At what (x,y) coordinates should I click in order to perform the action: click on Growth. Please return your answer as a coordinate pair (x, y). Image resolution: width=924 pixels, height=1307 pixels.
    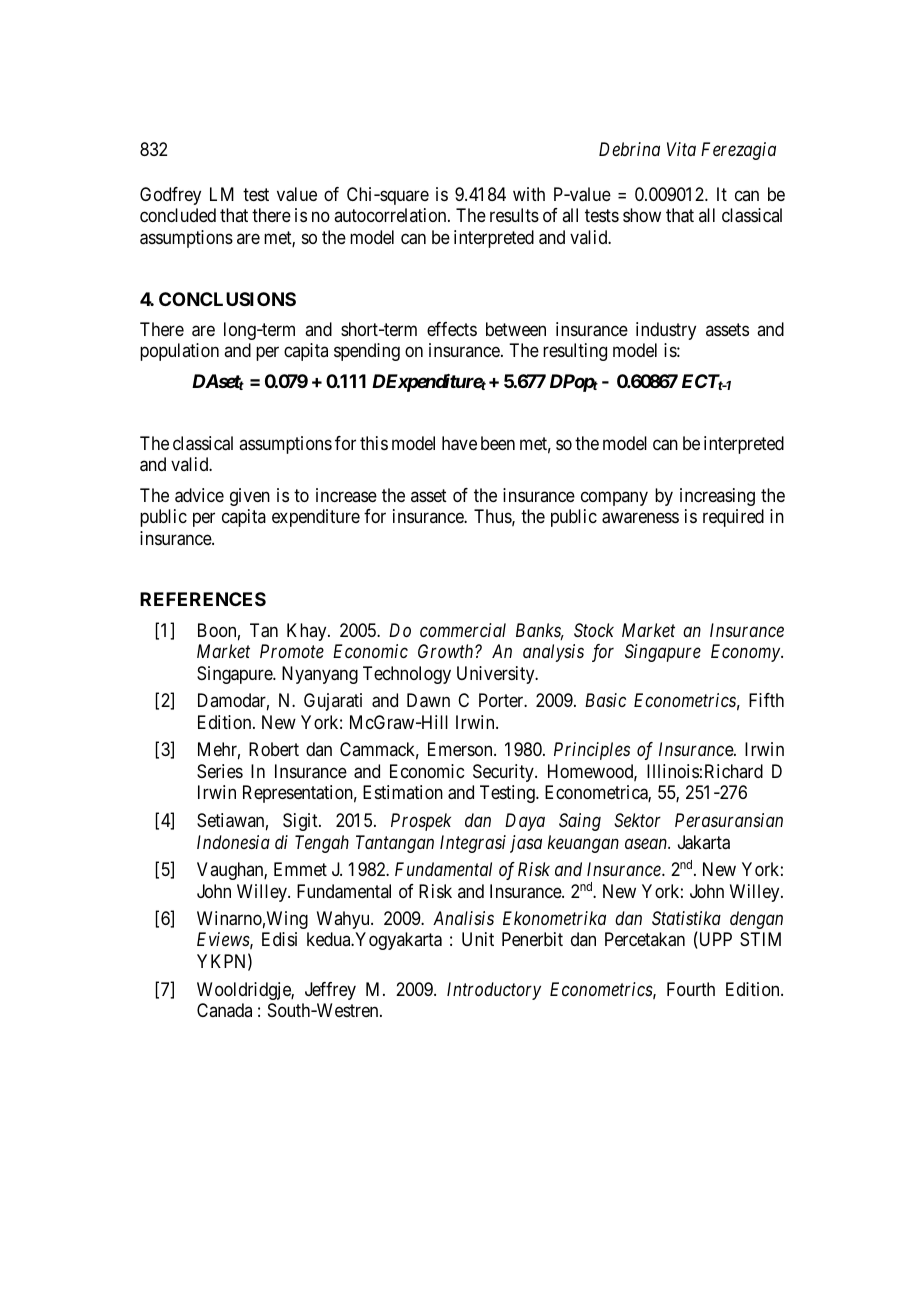
    Looking at the image, I should click on (447, 651).
